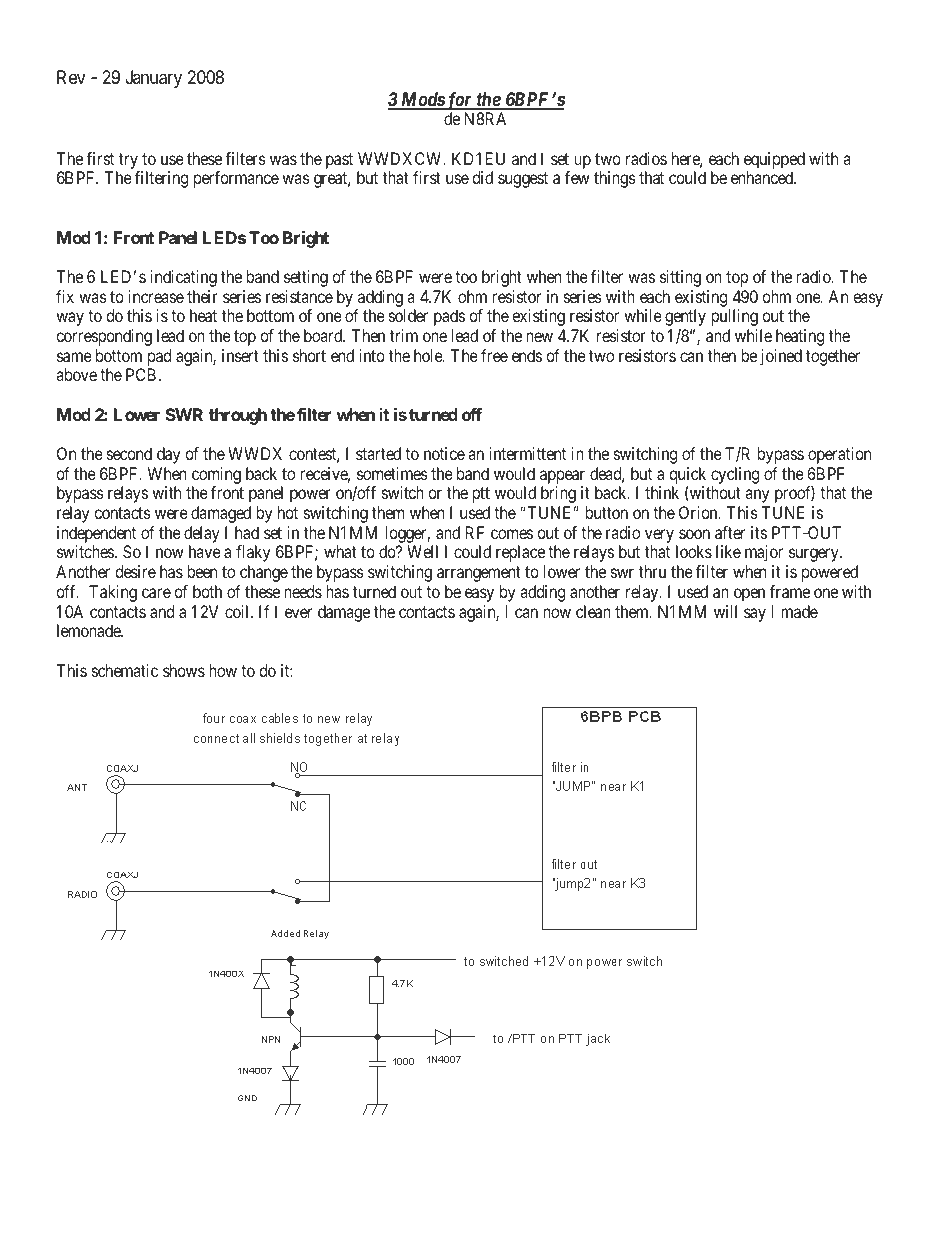  What do you see at coordinates (202, 536) in the screenshot?
I see `delay` at bounding box center [202, 536].
